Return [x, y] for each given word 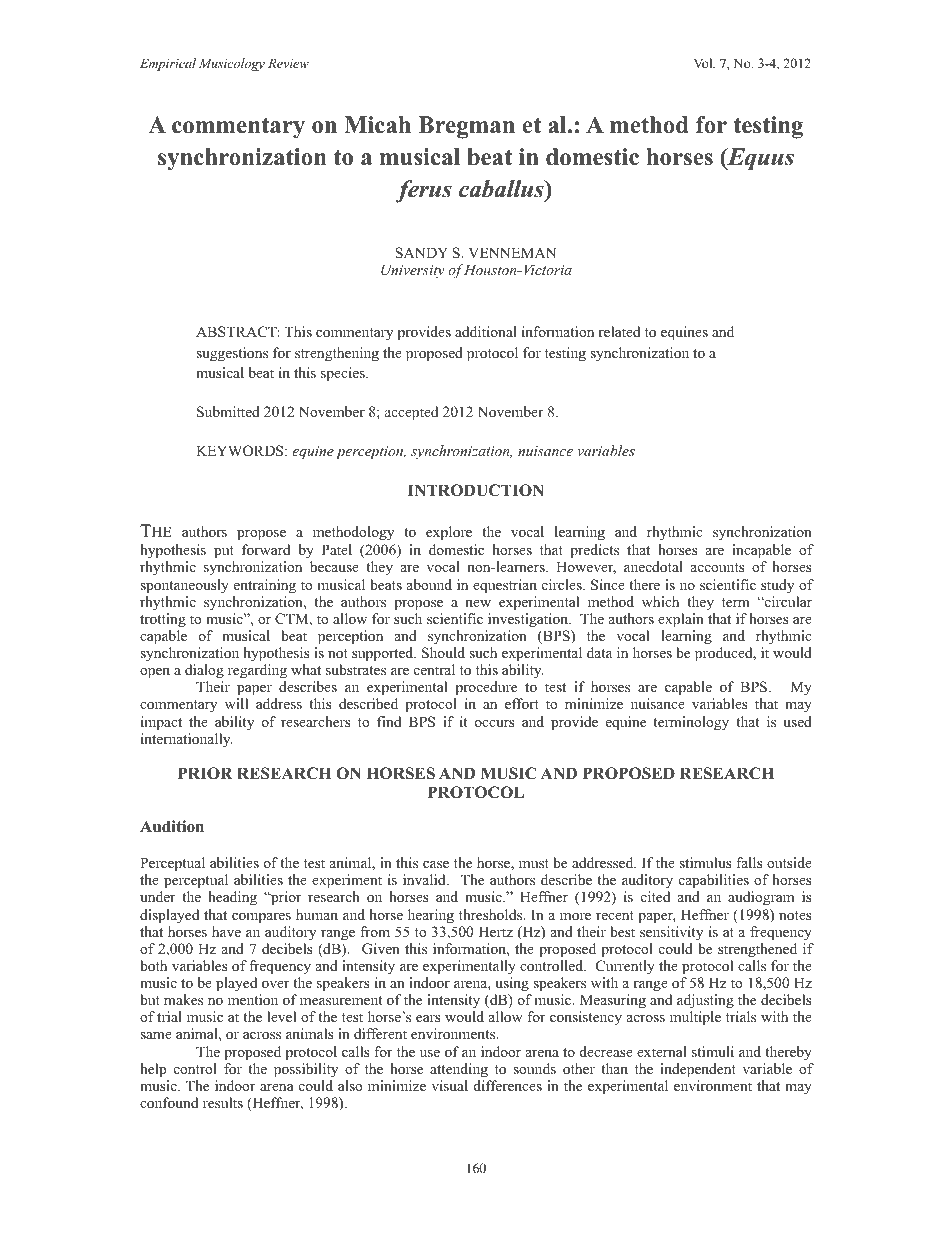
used [797, 721]
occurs [494, 723]
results [223, 1102]
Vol [704, 63]
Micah [377, 125]
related [619, 331]
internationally [186, 740]
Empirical [168, 64]
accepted [411, 413]
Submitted [228, 412]
